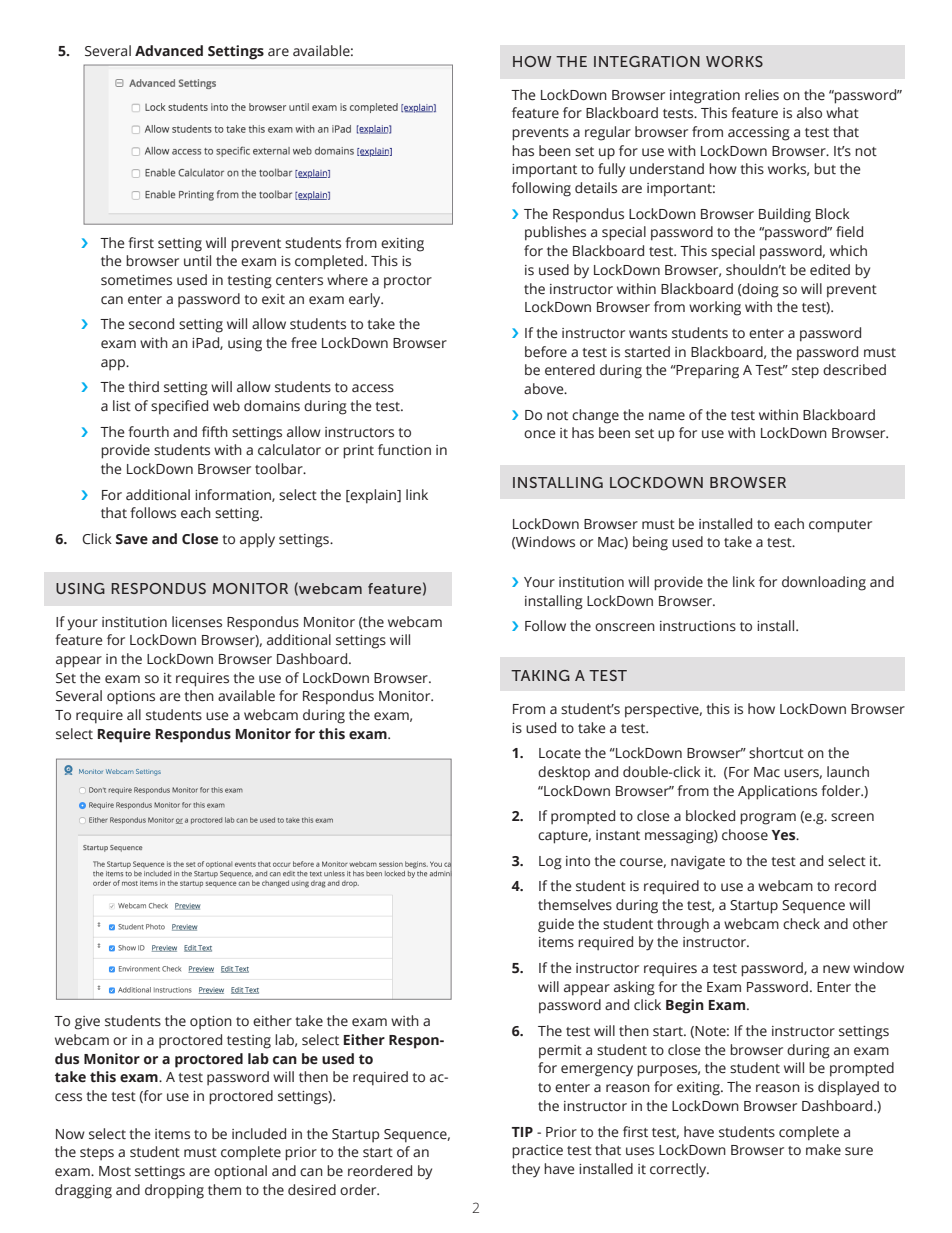 The height and width of the document is (1233, 952). Describe the element at coordinates (169, 51) in the document. I see `Advanced` at that location.
